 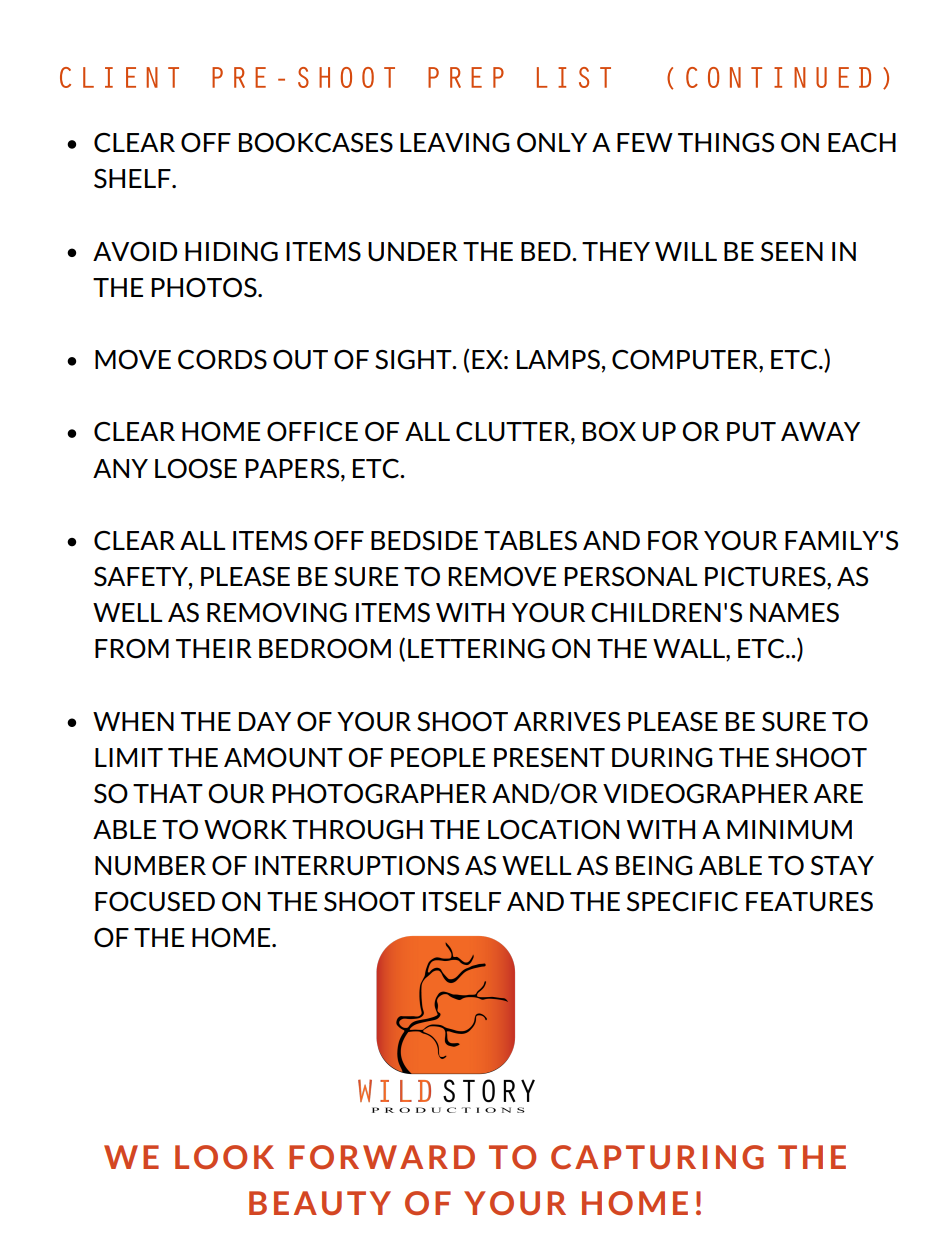 I want to click on NUMBER, so click(x=150, y=866).
